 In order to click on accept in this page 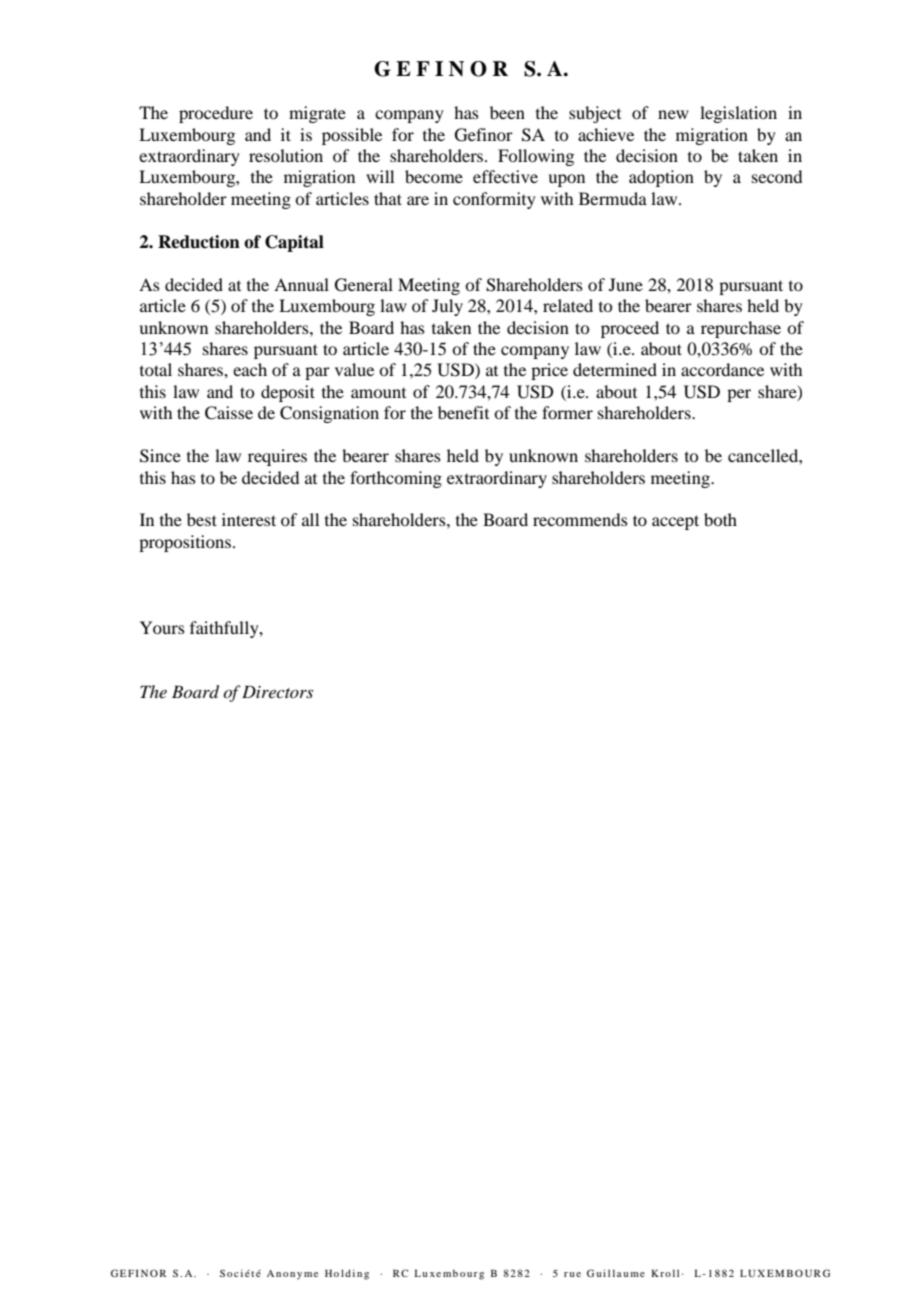, I will do `click(675, 522)`.
